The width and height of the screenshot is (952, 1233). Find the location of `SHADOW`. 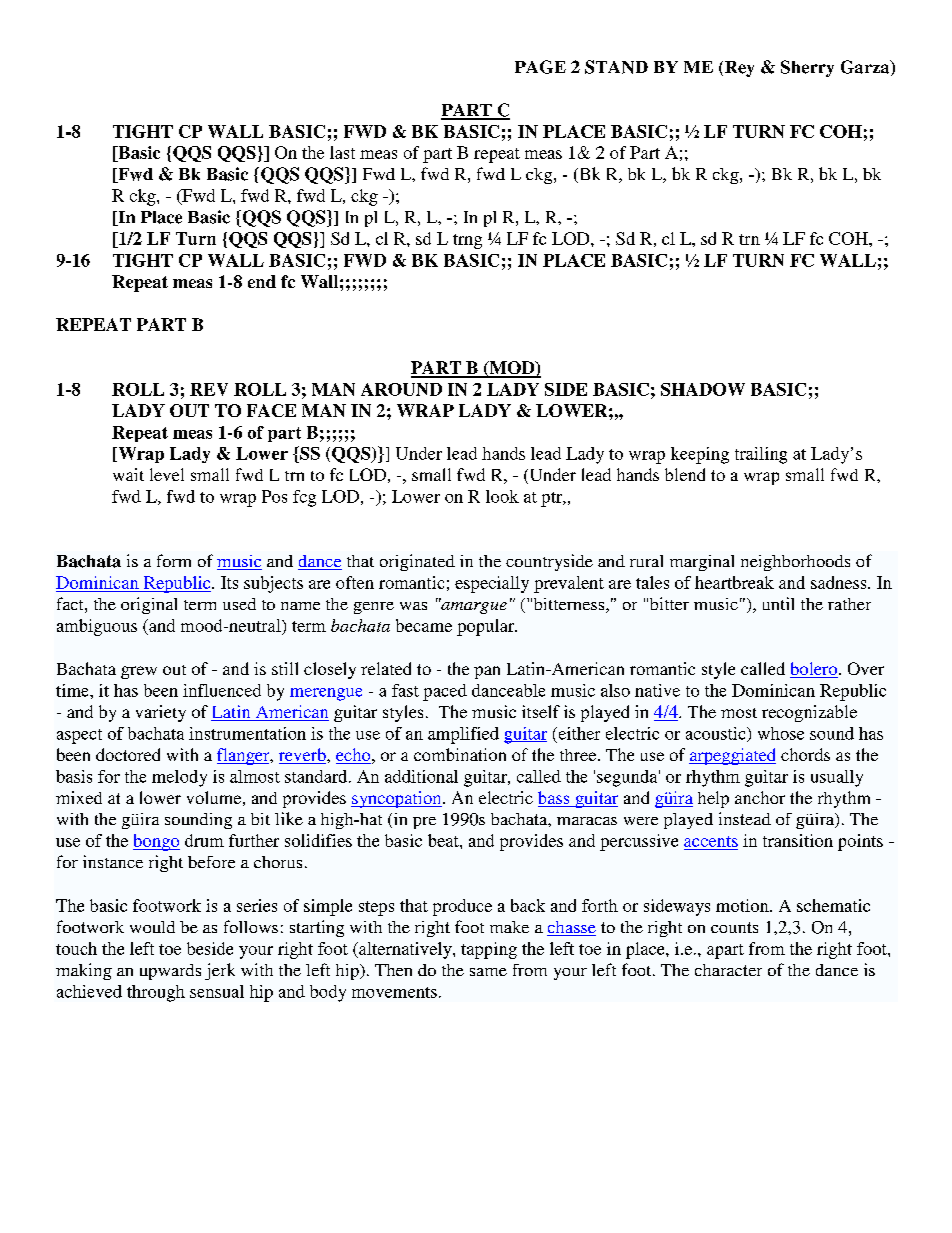

SHADOW is located at coordinates (703, 389).
